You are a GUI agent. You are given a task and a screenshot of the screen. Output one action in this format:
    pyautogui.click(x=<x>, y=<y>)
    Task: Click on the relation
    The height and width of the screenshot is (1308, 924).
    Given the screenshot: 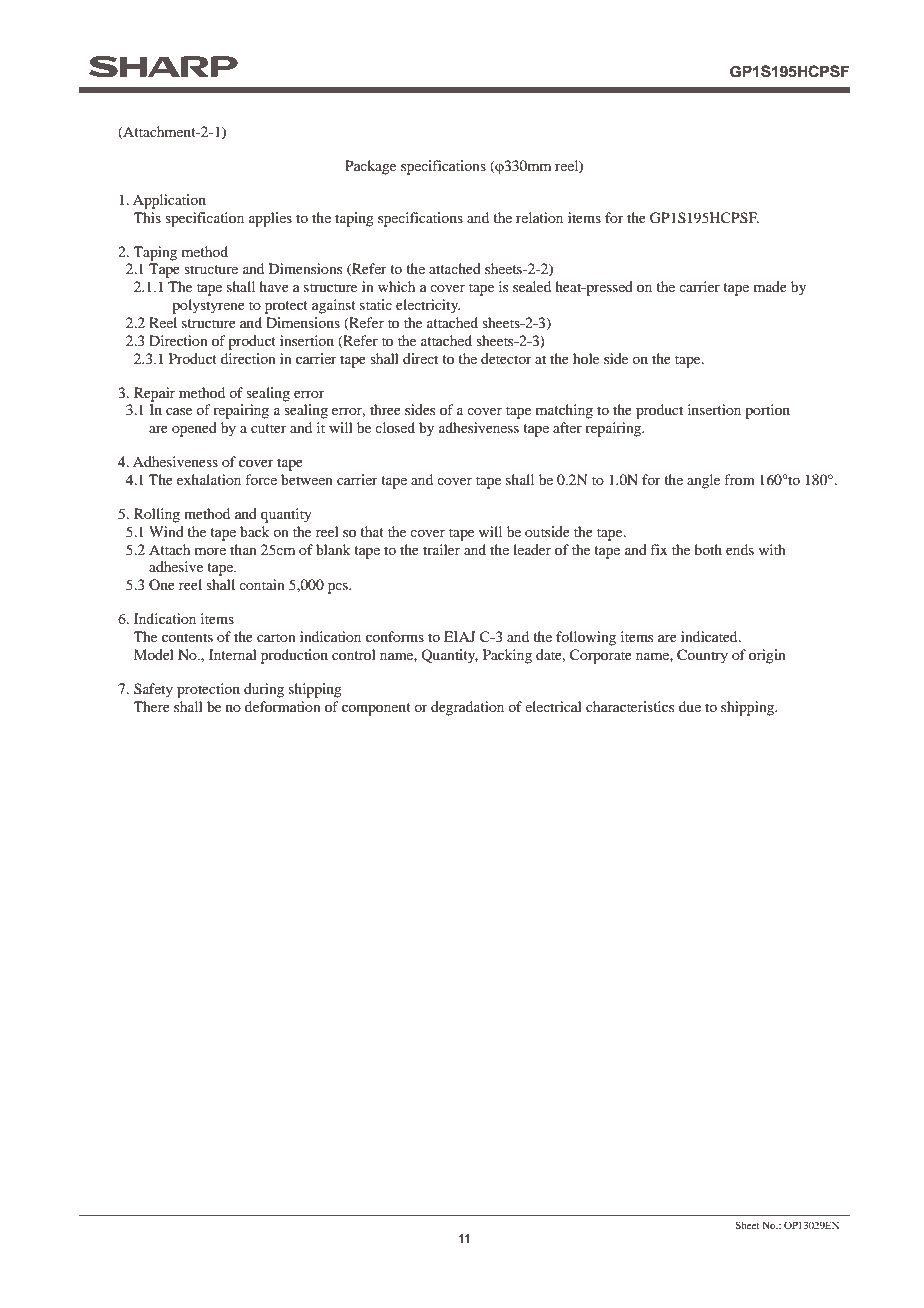 What is the action you would take?
    pyautogui.click(x=539, y=217)
